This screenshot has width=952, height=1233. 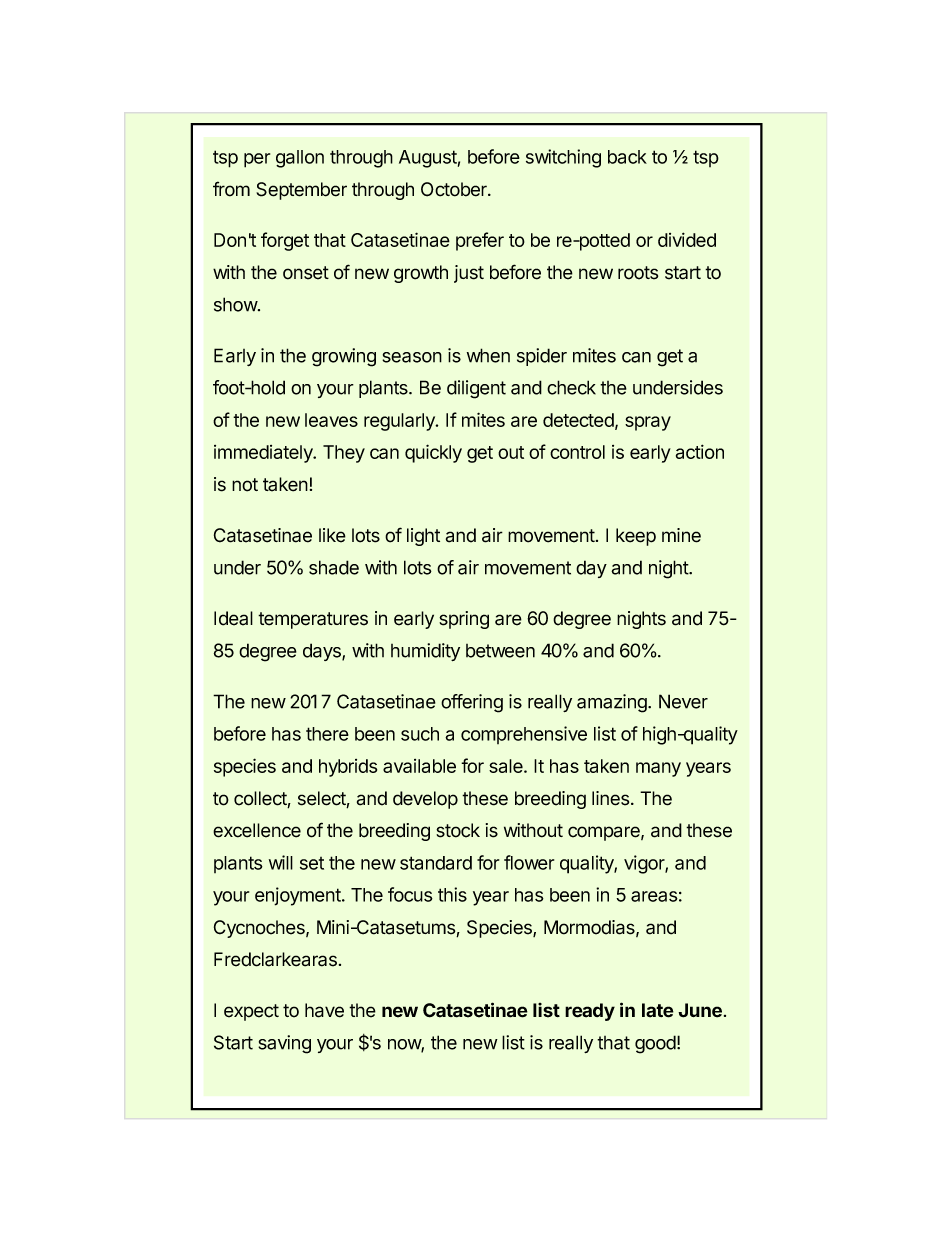 I want to click on spring, so click(x=464, y=620).
